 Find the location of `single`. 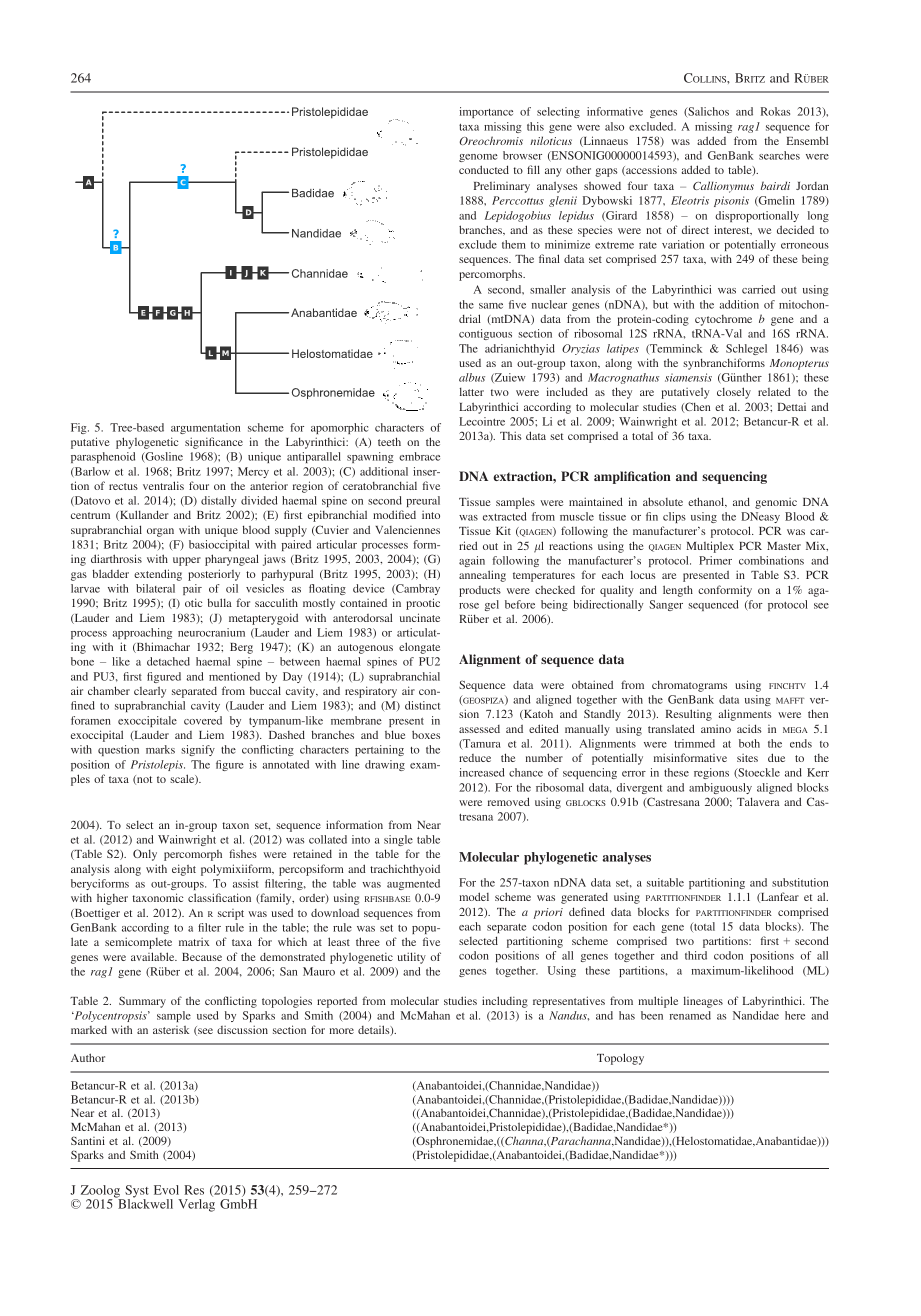

single is located at coordinates (398, 840).
